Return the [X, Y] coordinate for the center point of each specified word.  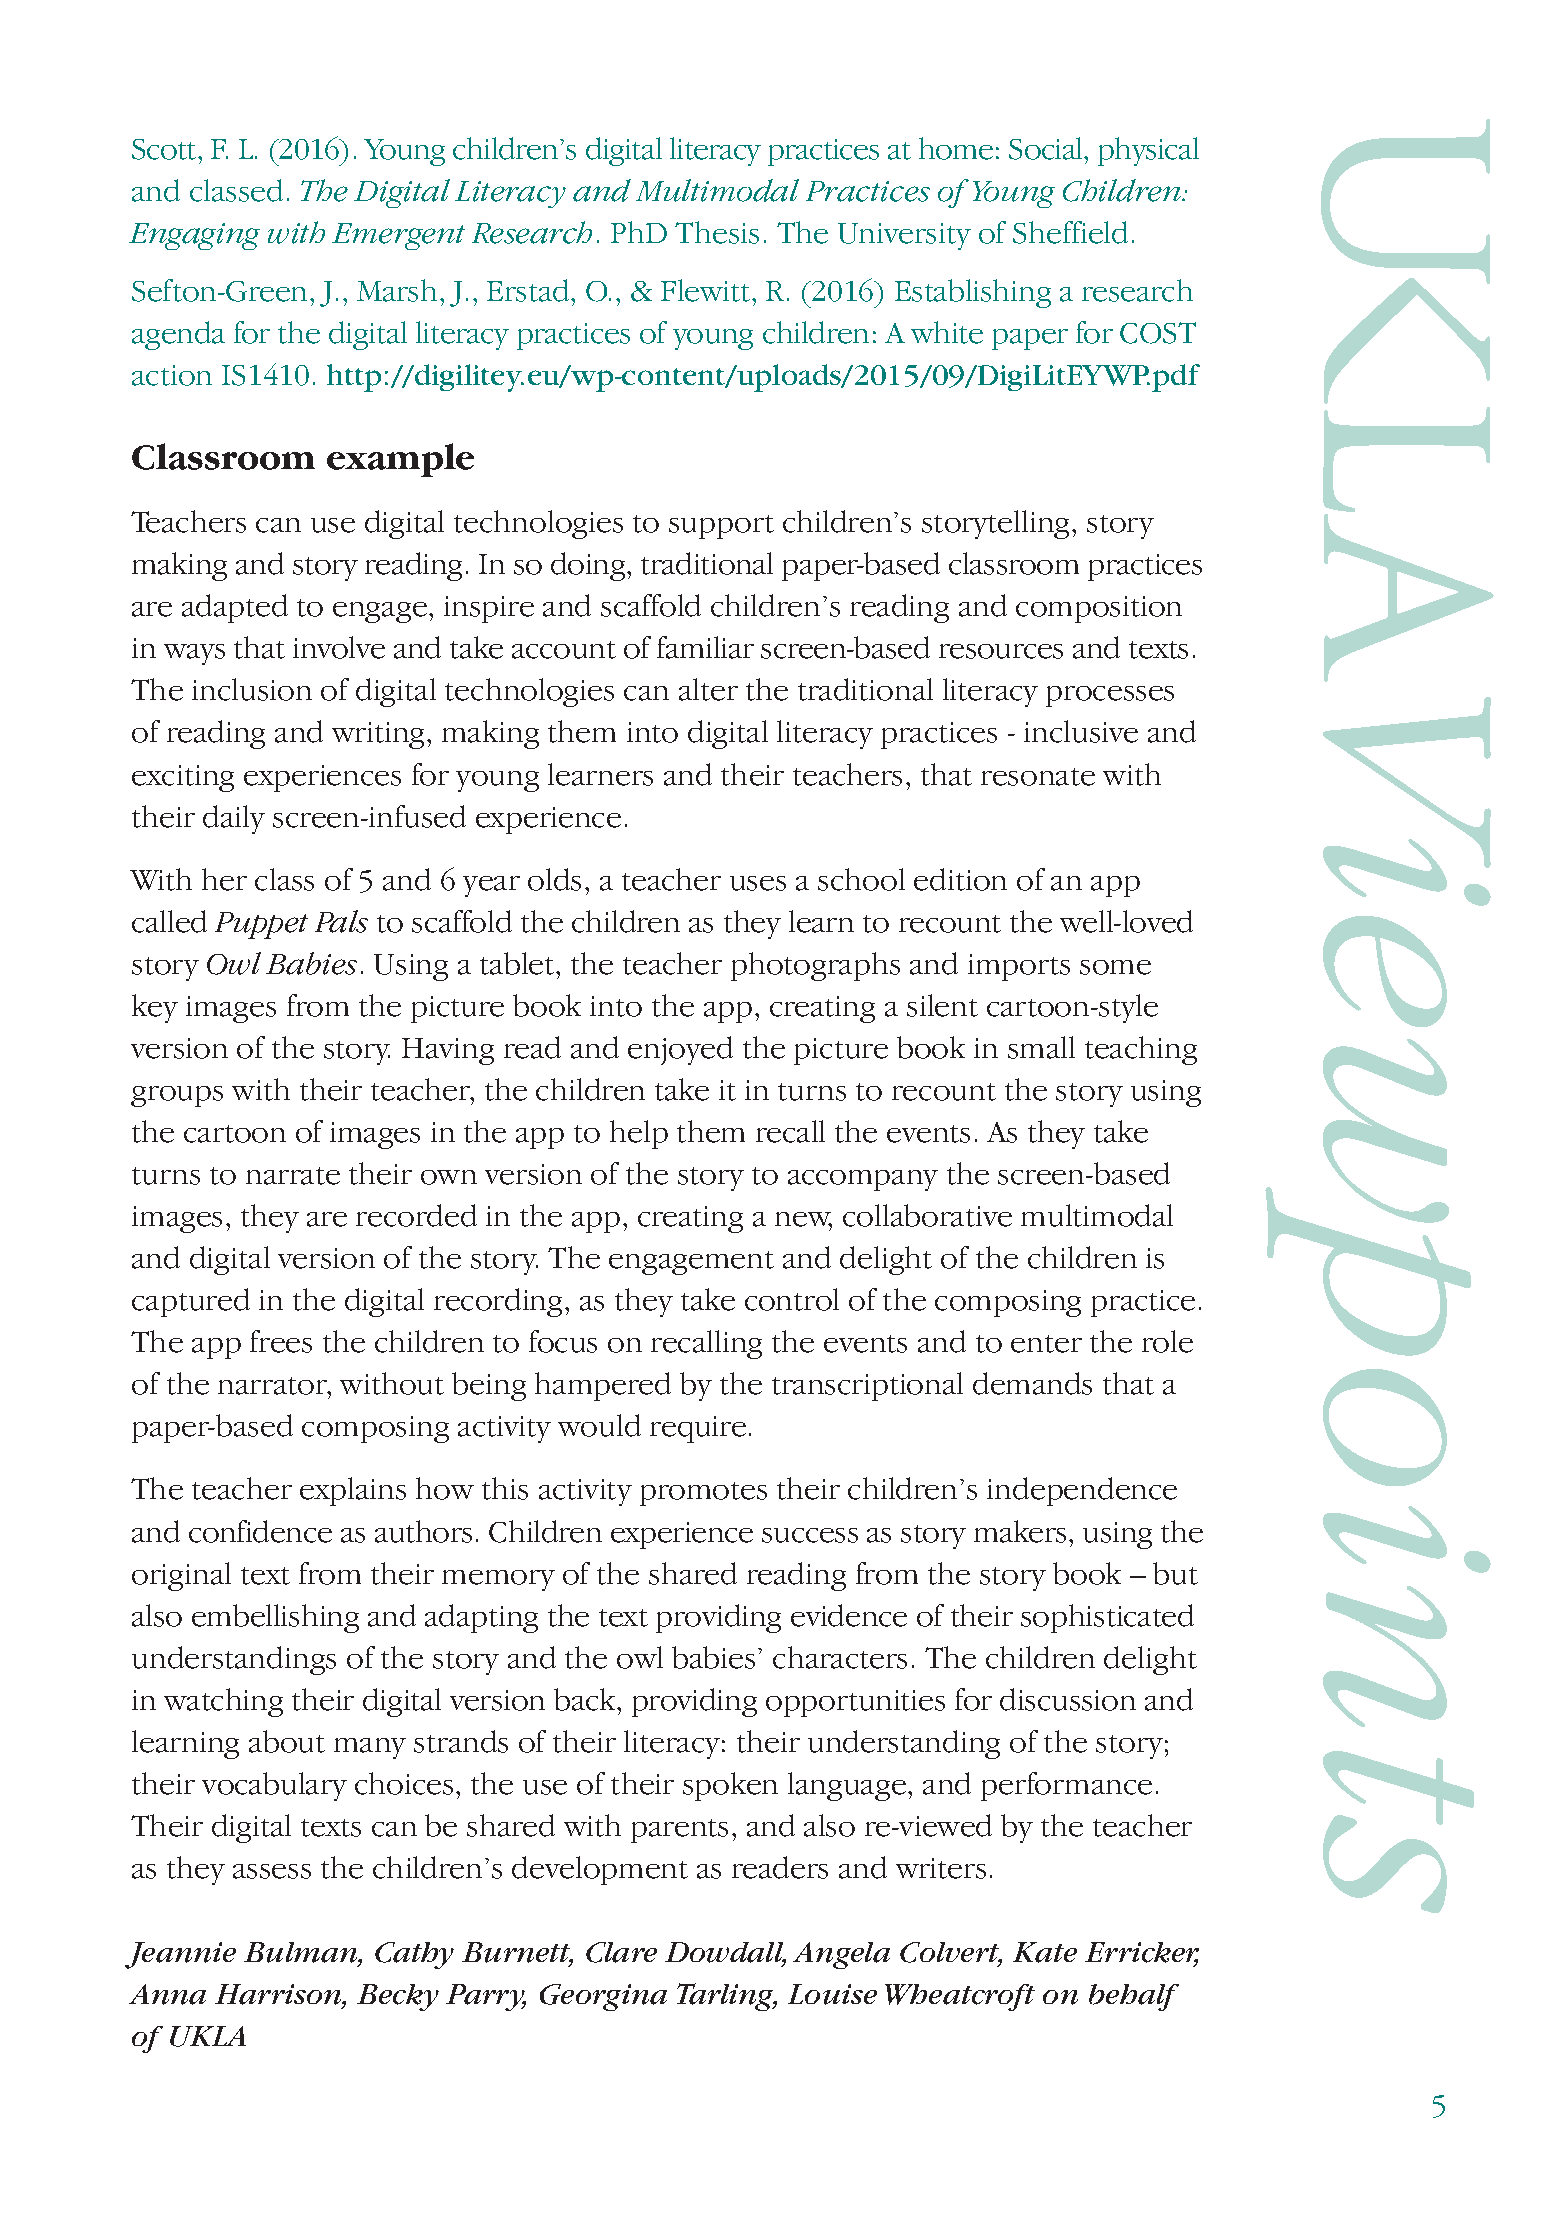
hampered [603, 1386]
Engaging [194, 236]
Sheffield [1070, 232]
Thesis [717, 232]
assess [272, 1871]
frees [281, 1341]
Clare [621, 1952]
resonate [1038, 777]
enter [1046, 1344]
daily [234, 819]
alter [708, 689]
